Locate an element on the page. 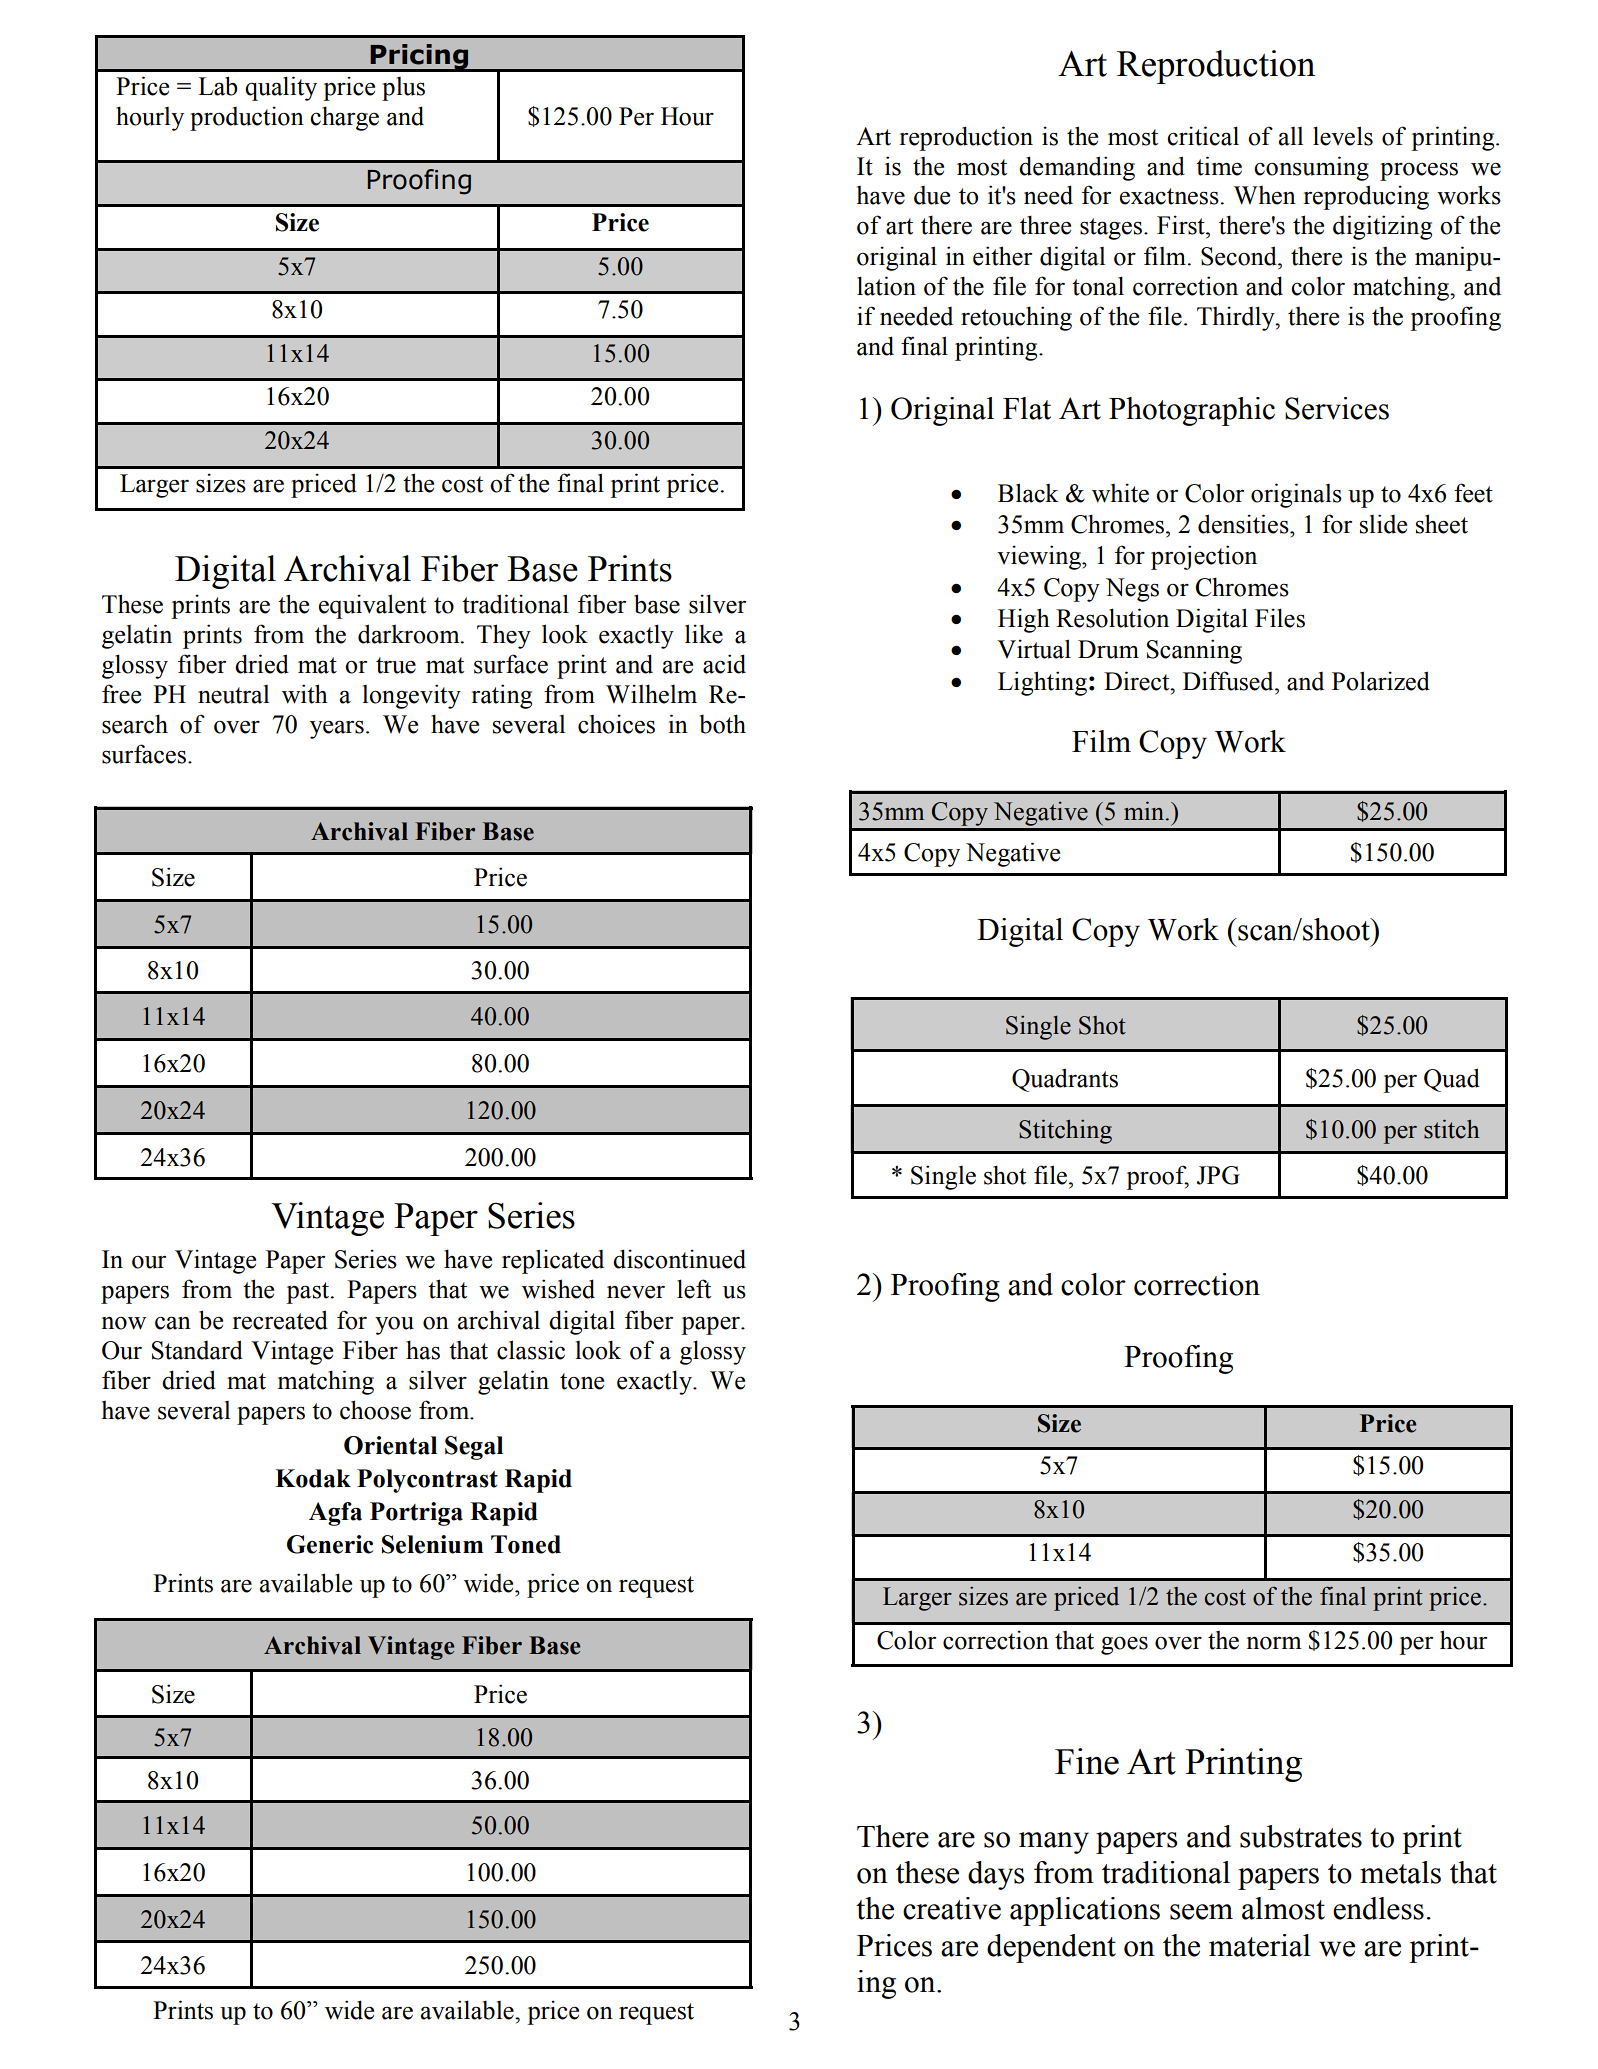 Image resolution: width=1598 pixels, height=2069 pixels. charge is located at coordinates (344, 118).
